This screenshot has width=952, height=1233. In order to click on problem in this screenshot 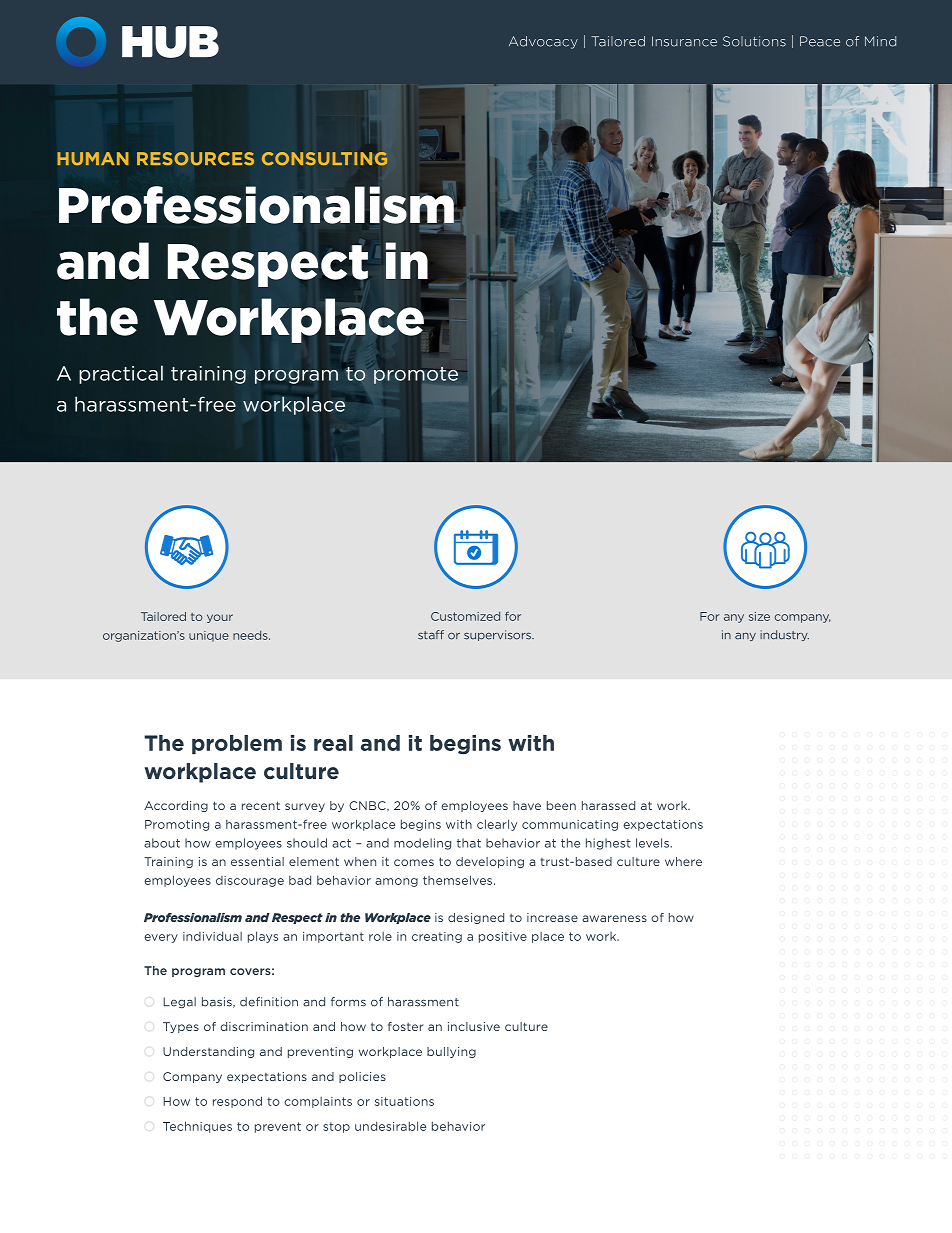, I will do `click(237, 744)`.
